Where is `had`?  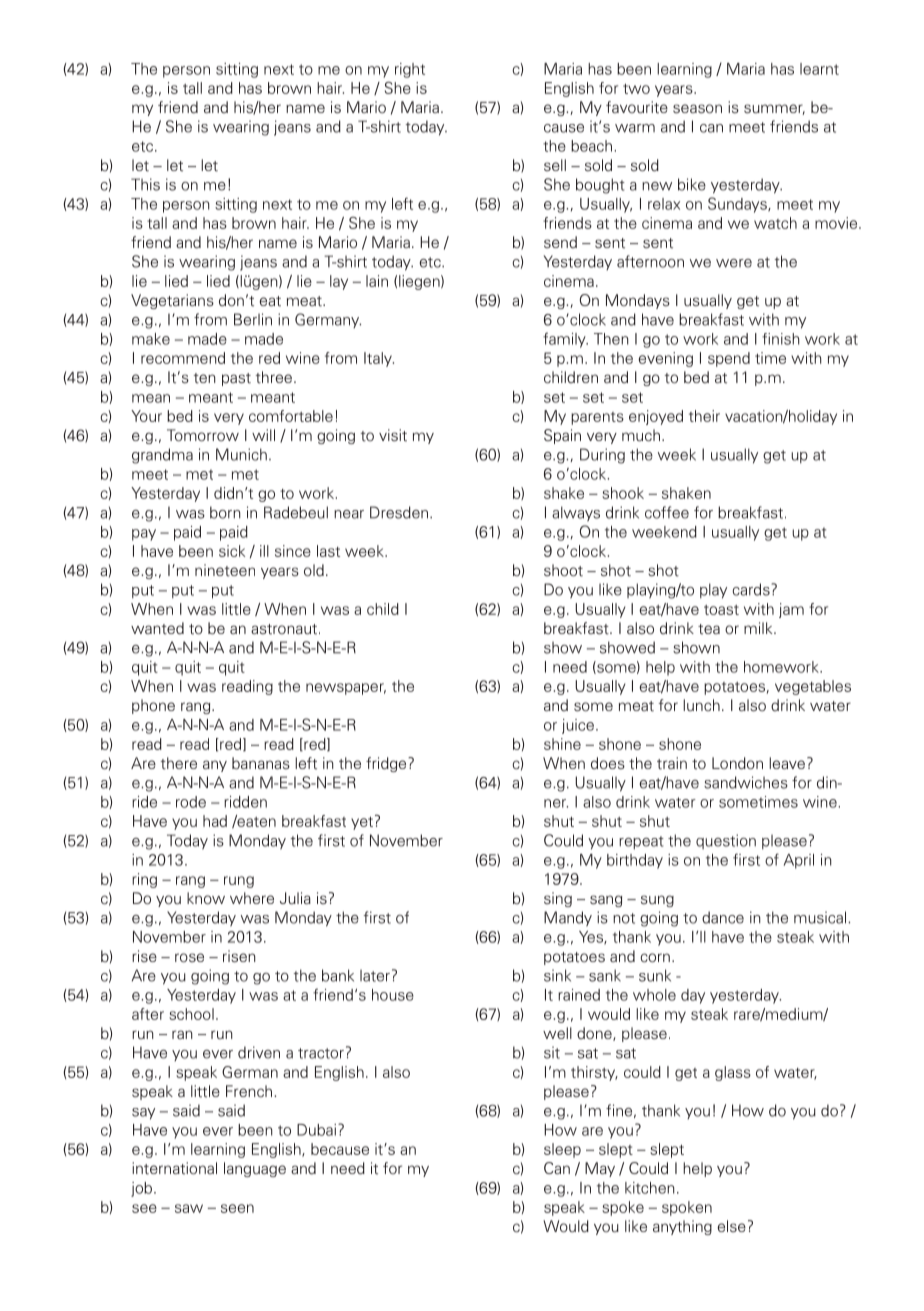 had is located at coordinates (215, 821).
